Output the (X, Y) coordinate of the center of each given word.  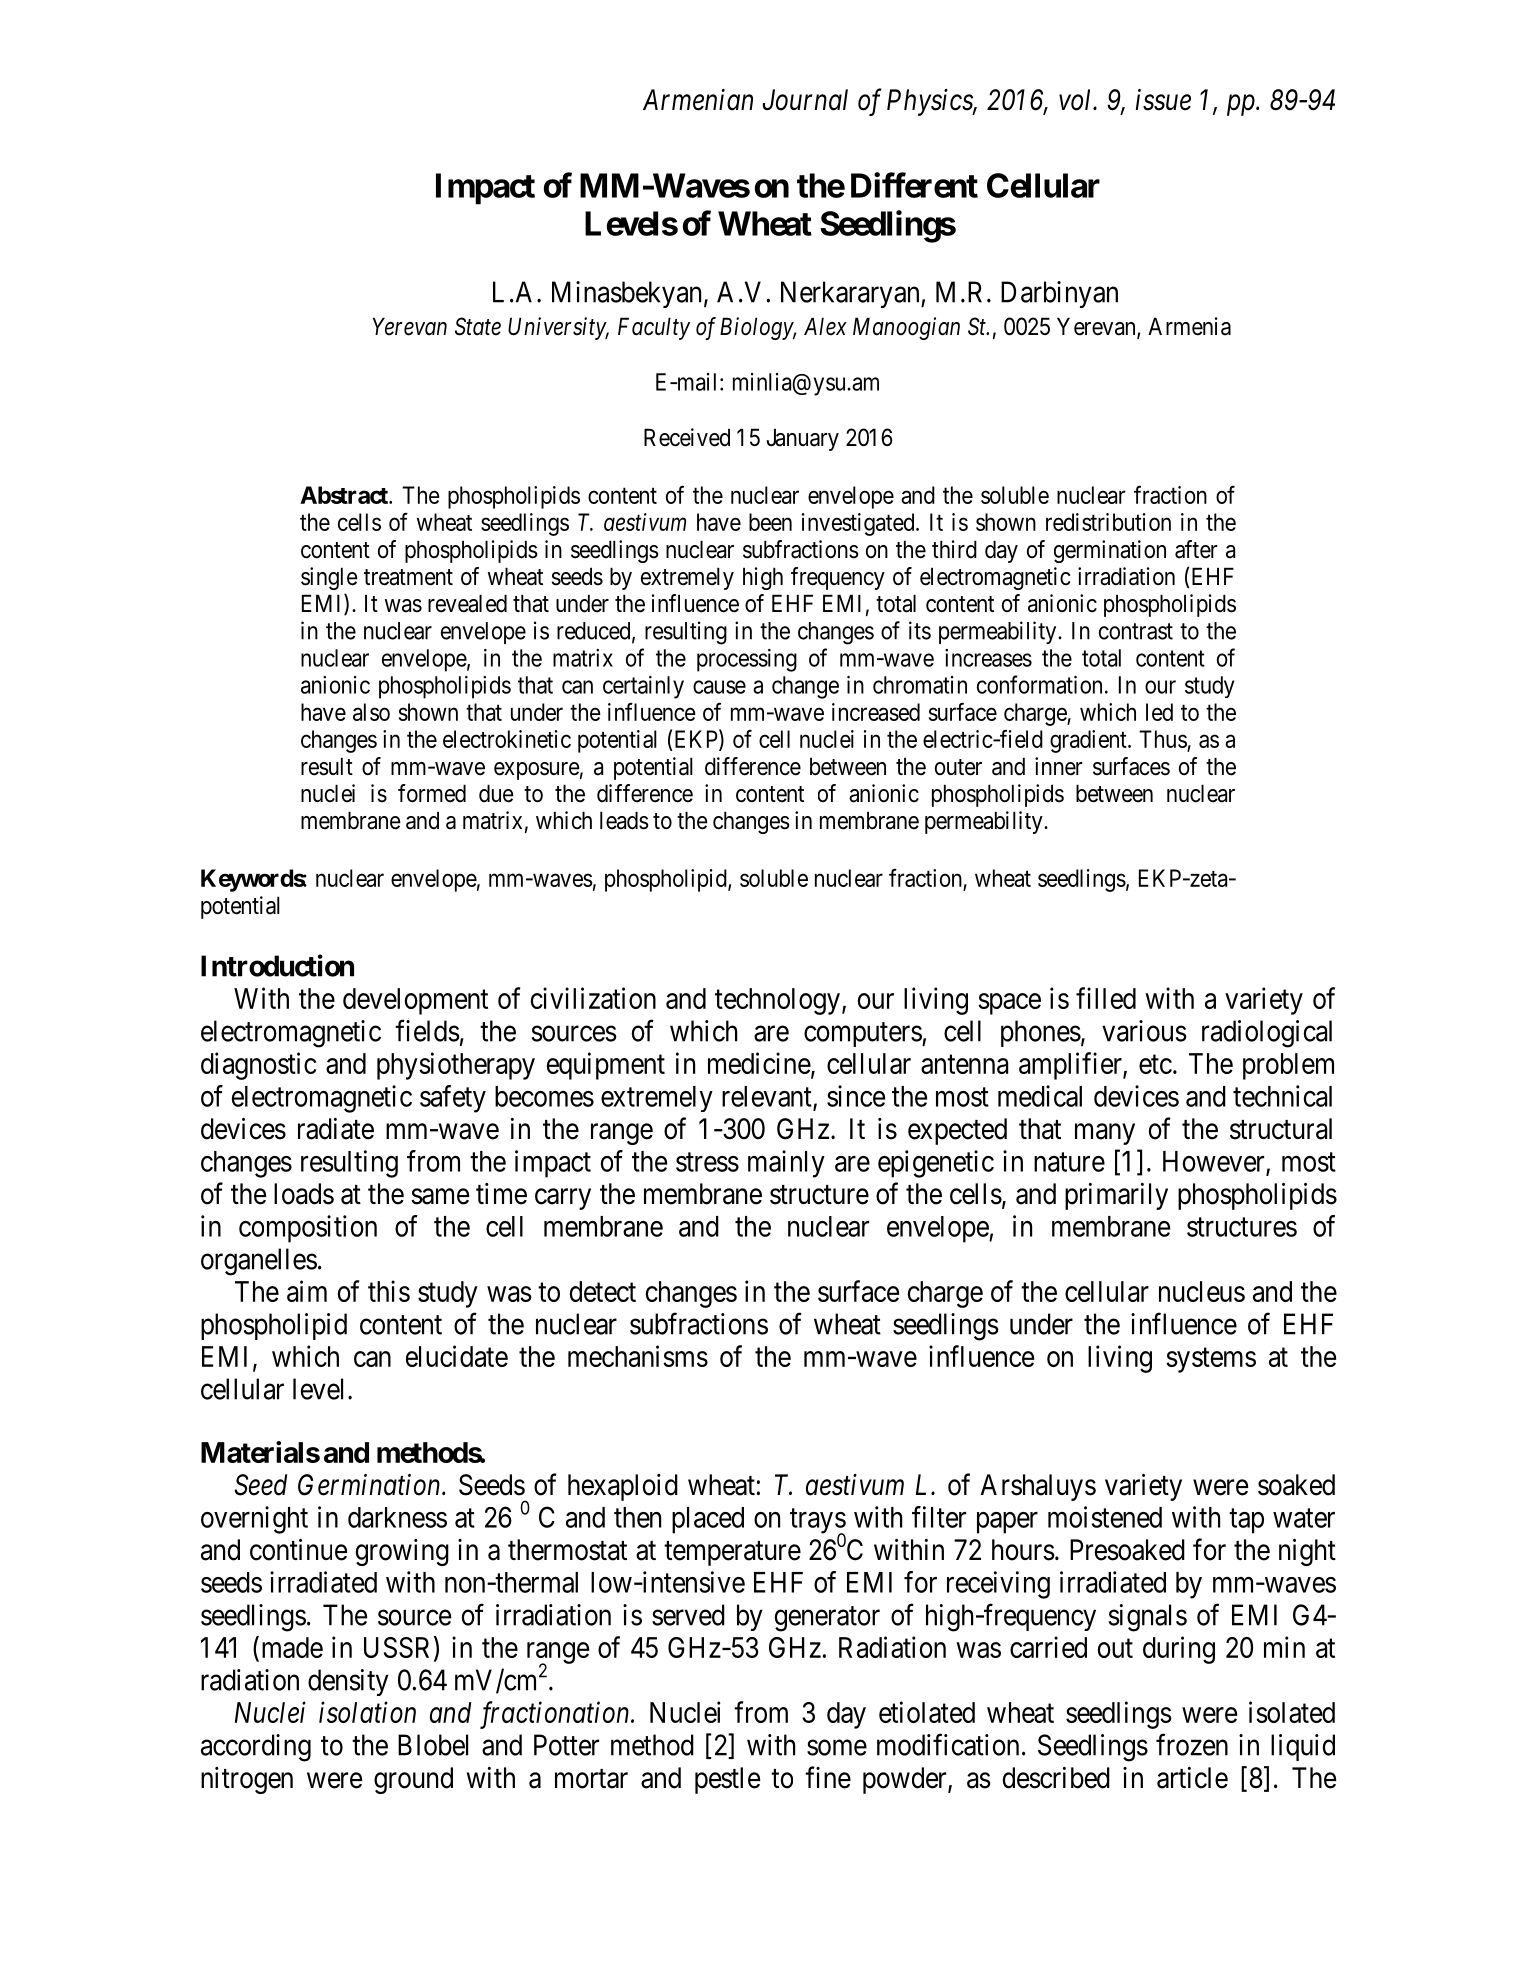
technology (777, 1001)
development (415, 1001)
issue (1163, 100)
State (478, 326)
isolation (367, 1712)
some (837, 1748)
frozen (1192, 1745)
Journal (805, 100)
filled (1106, 998)
